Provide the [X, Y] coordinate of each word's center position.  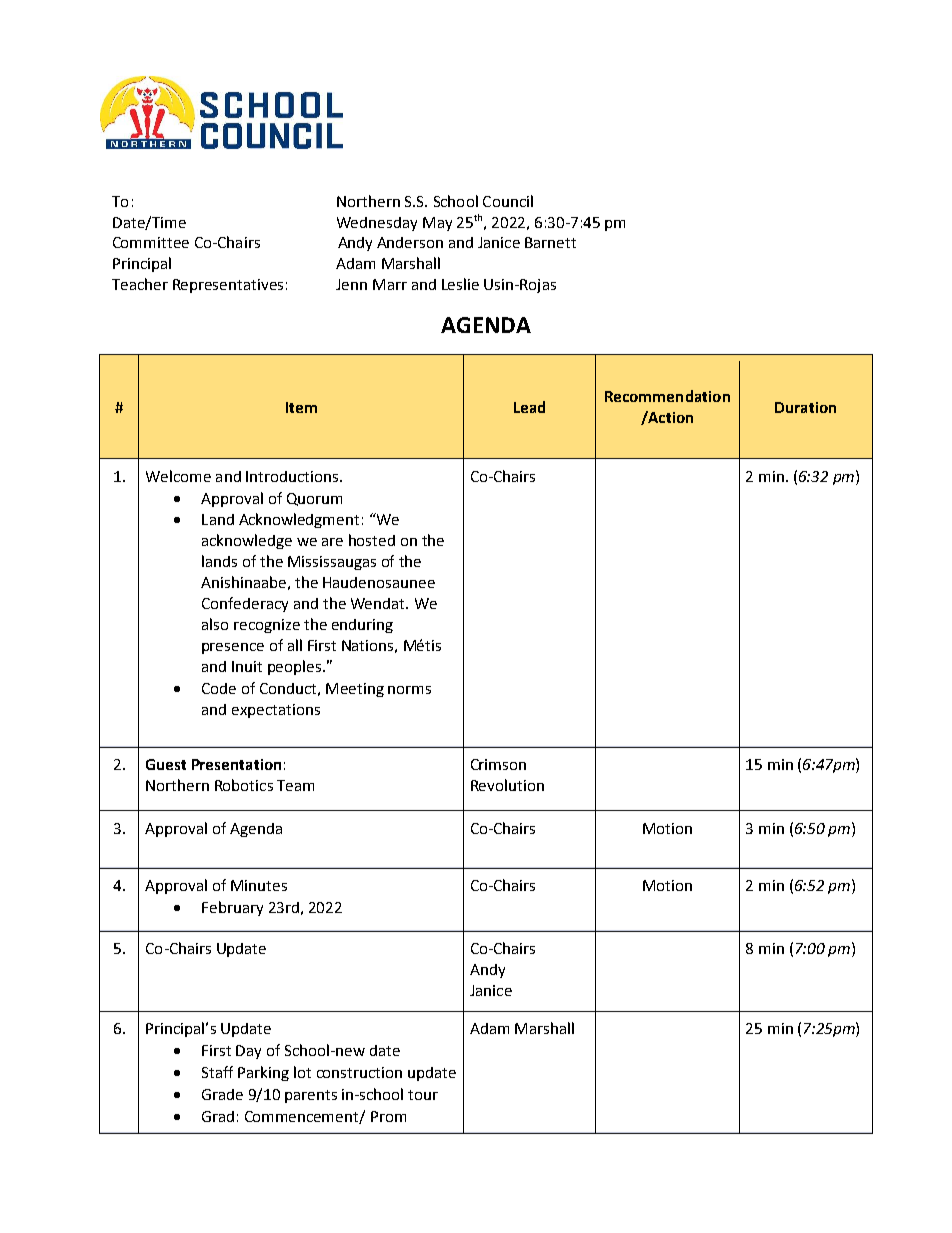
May [437, 224]
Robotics [244, 785]
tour [423, 1095]
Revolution [507, 785]
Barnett [550, 242]
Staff [217, 1072]
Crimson [498, 764]
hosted [372, 540]
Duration [805, 407]
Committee [151, 242]
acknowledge [247, 541]
